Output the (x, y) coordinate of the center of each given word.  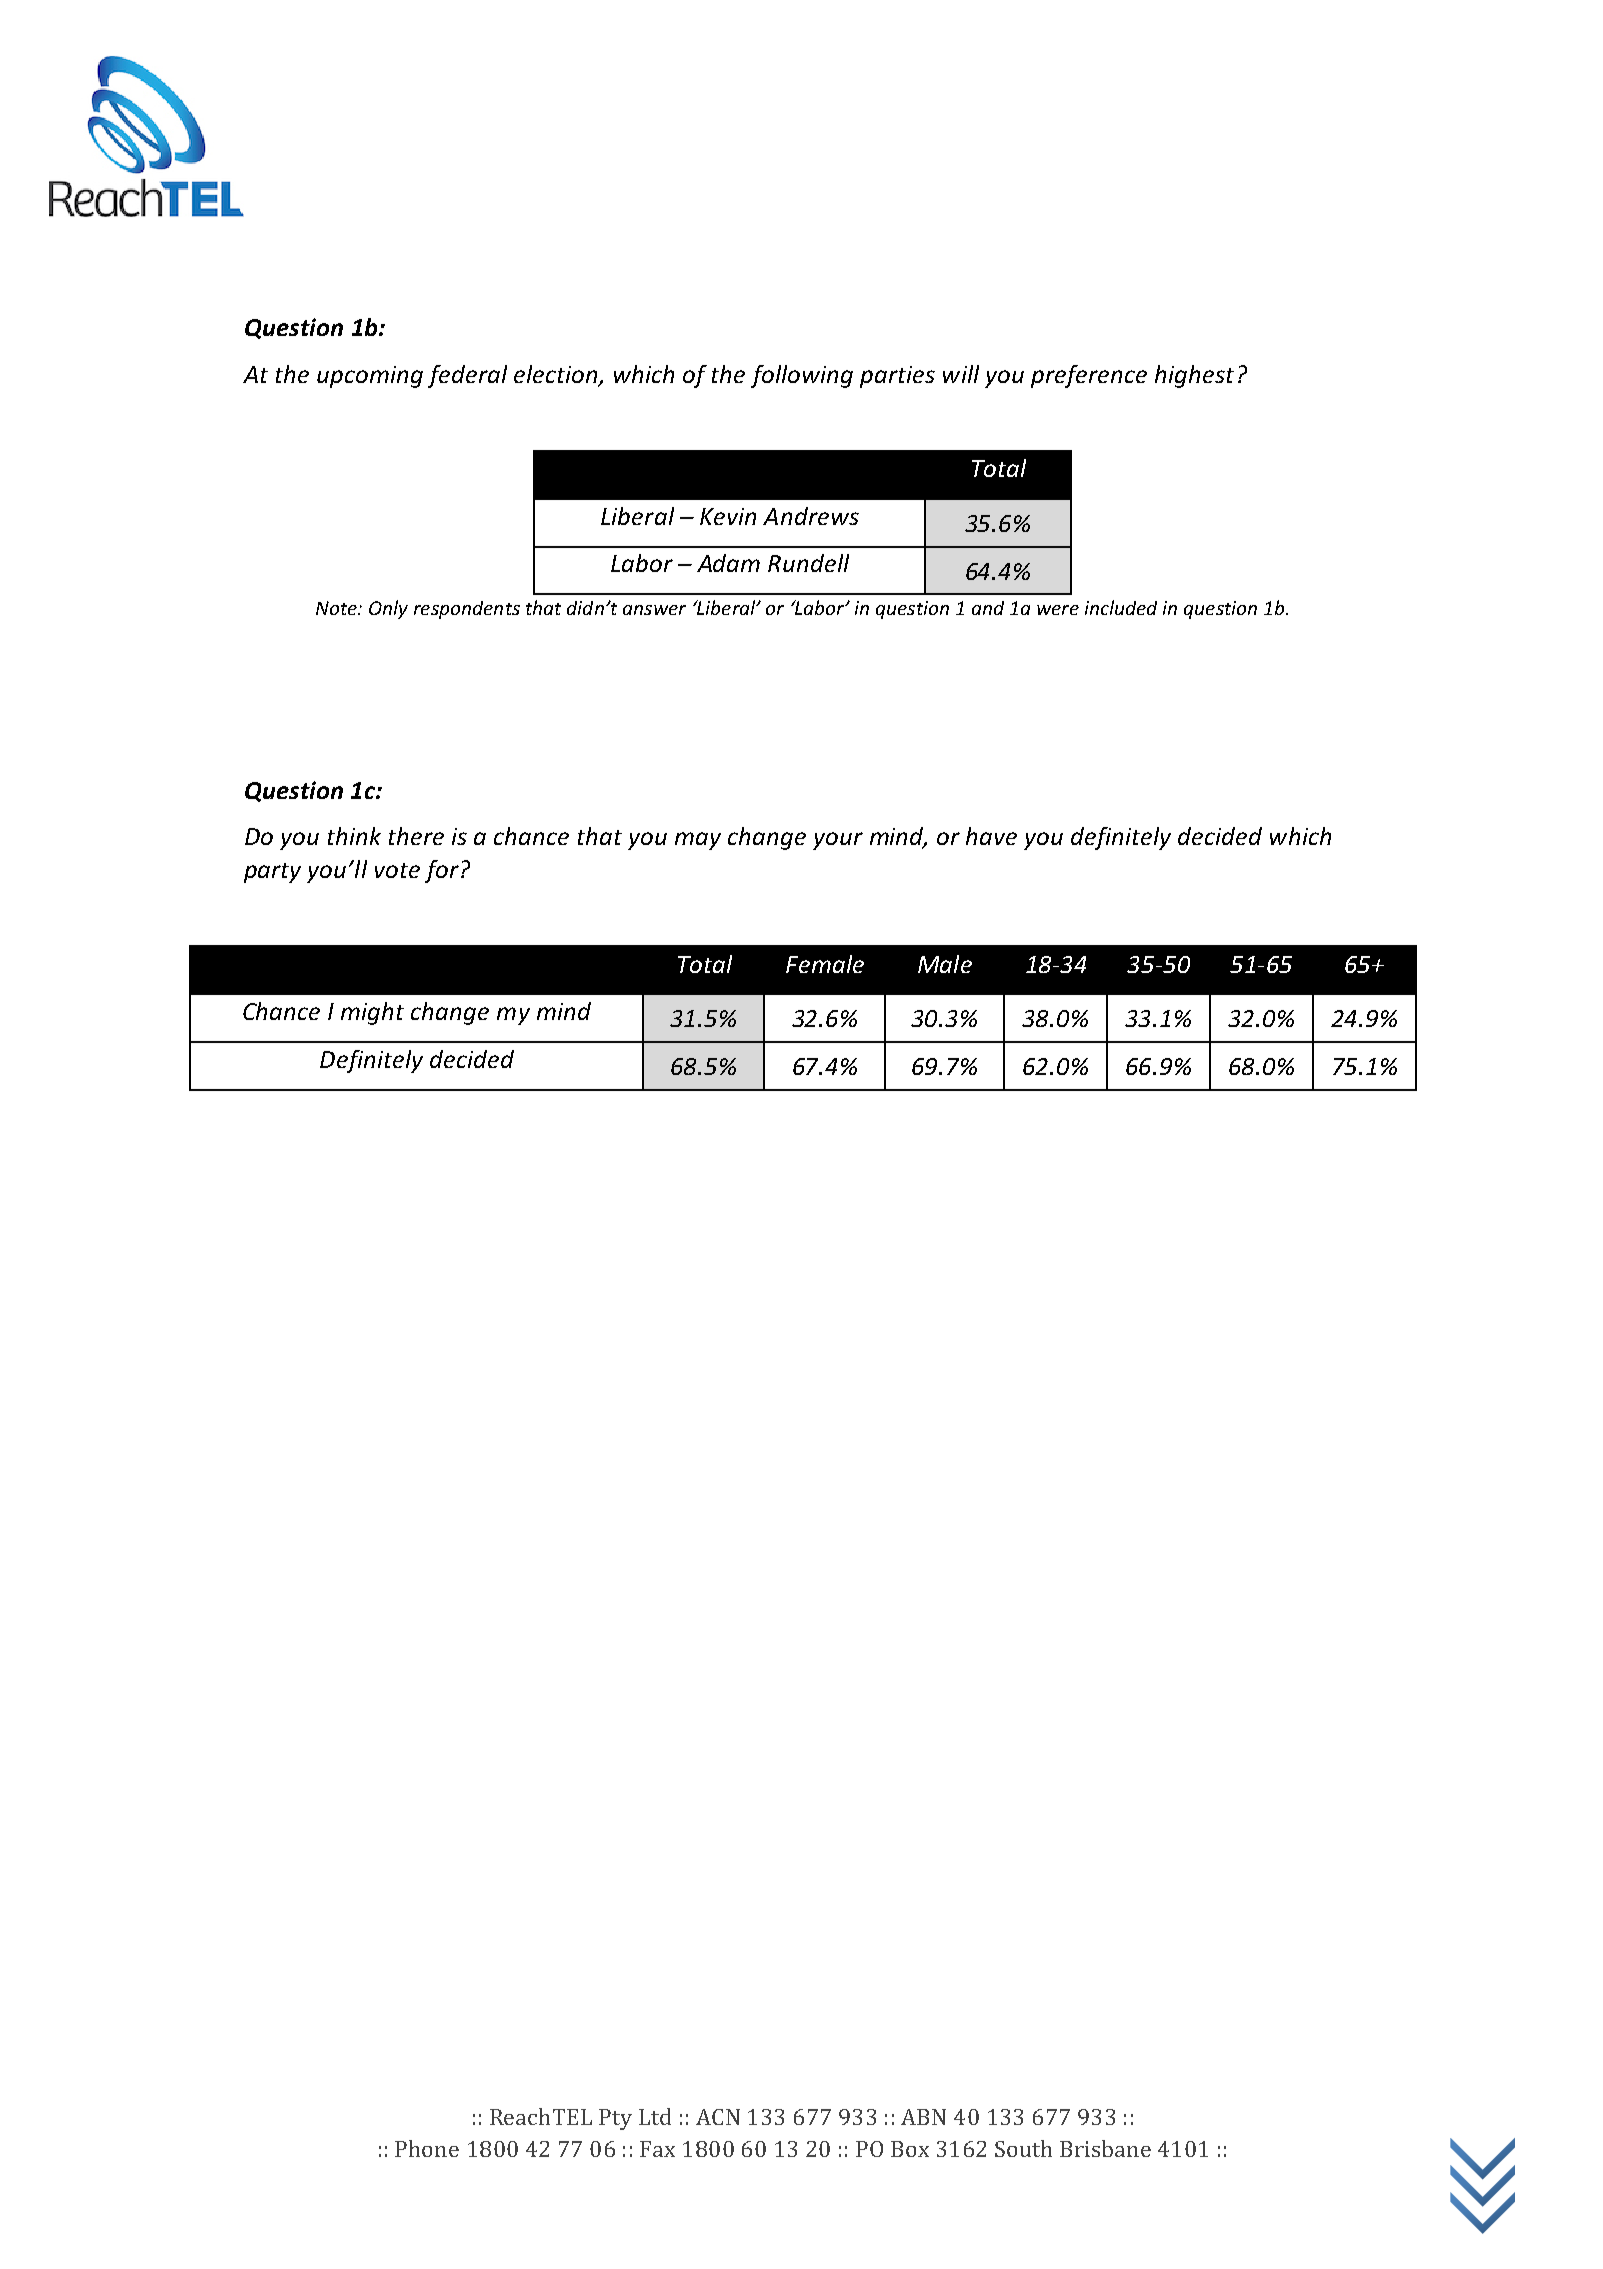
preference (1089, 376)
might (372, 1013)
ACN (718, 2117)
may (698, 841)
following (802, 376)
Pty (615, 2119)
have (991, 836)
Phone (427, 2148)
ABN (923, 2117)
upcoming (370, 377)
